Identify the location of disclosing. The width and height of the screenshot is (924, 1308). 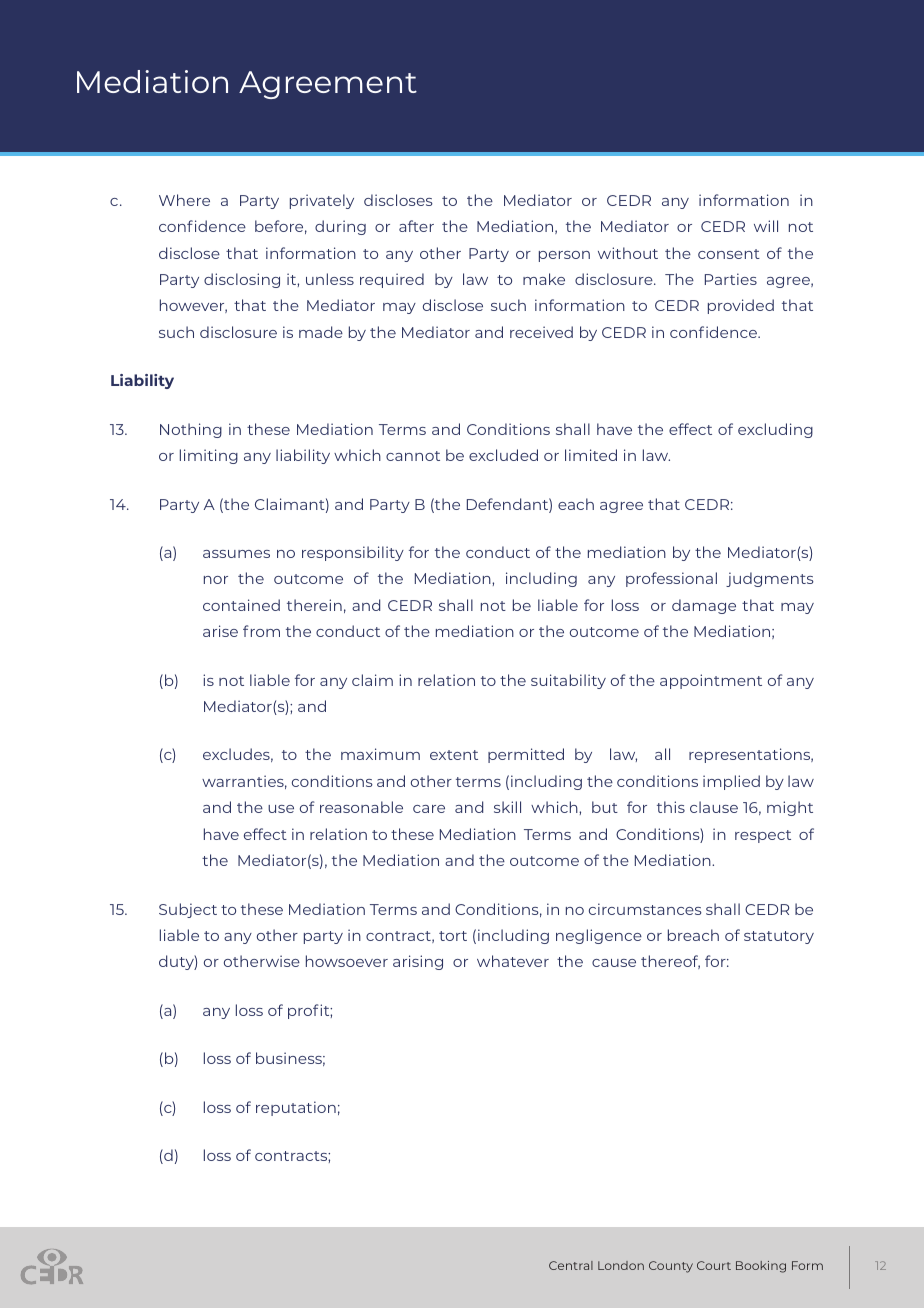
(242, 280).
